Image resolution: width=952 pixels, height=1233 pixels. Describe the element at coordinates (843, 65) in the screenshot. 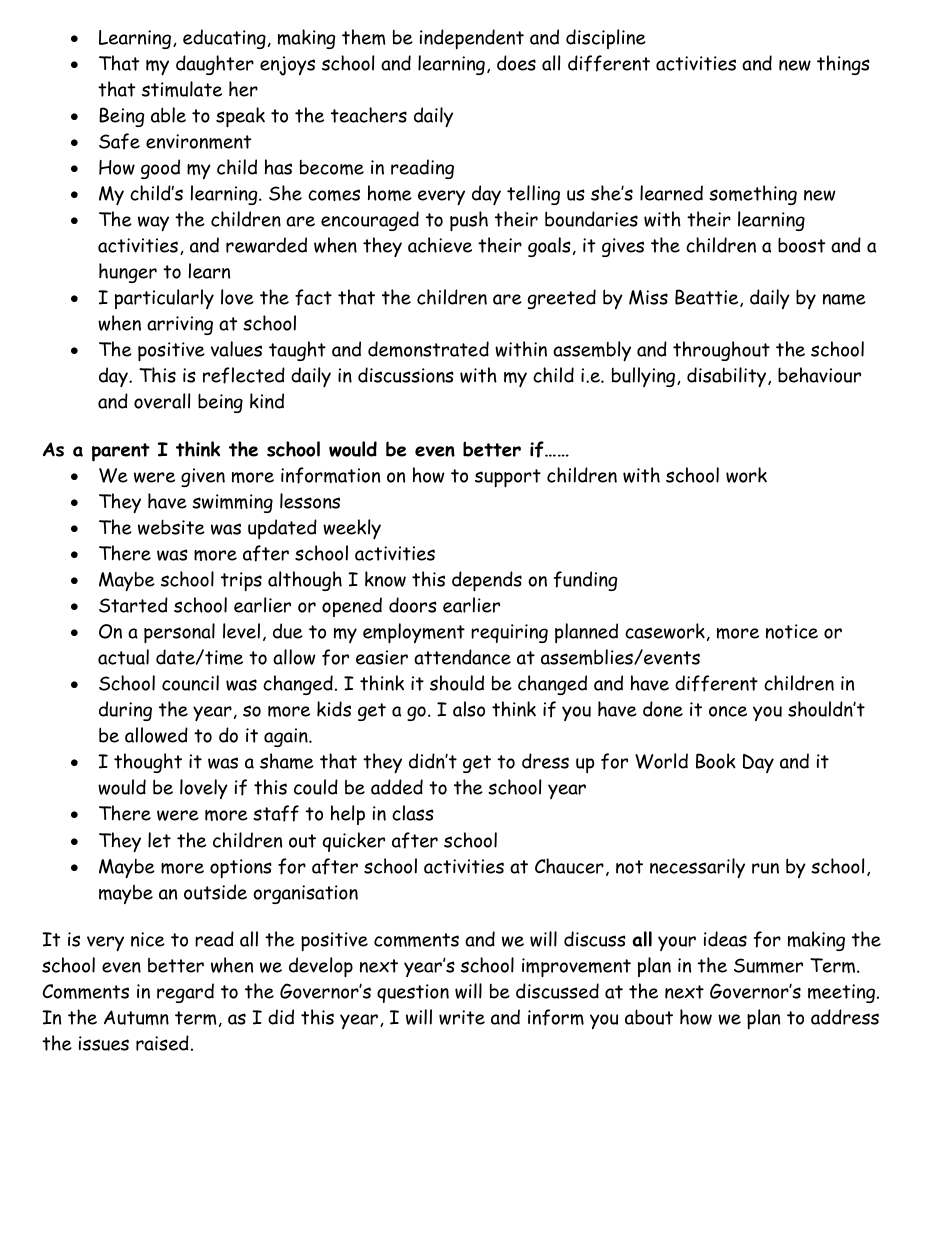

I see `things` at that location.
